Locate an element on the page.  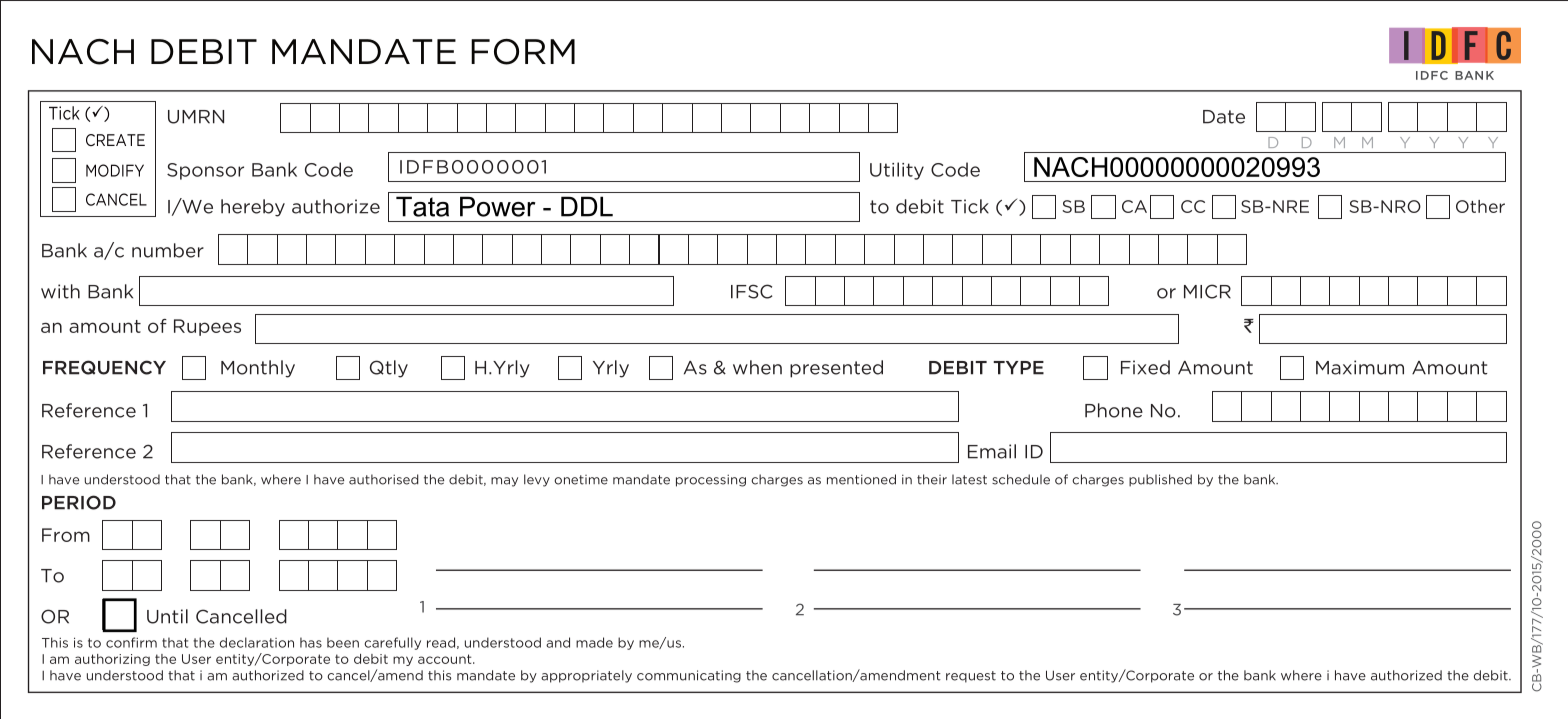
Utility is located at coordinates (897, 171).
